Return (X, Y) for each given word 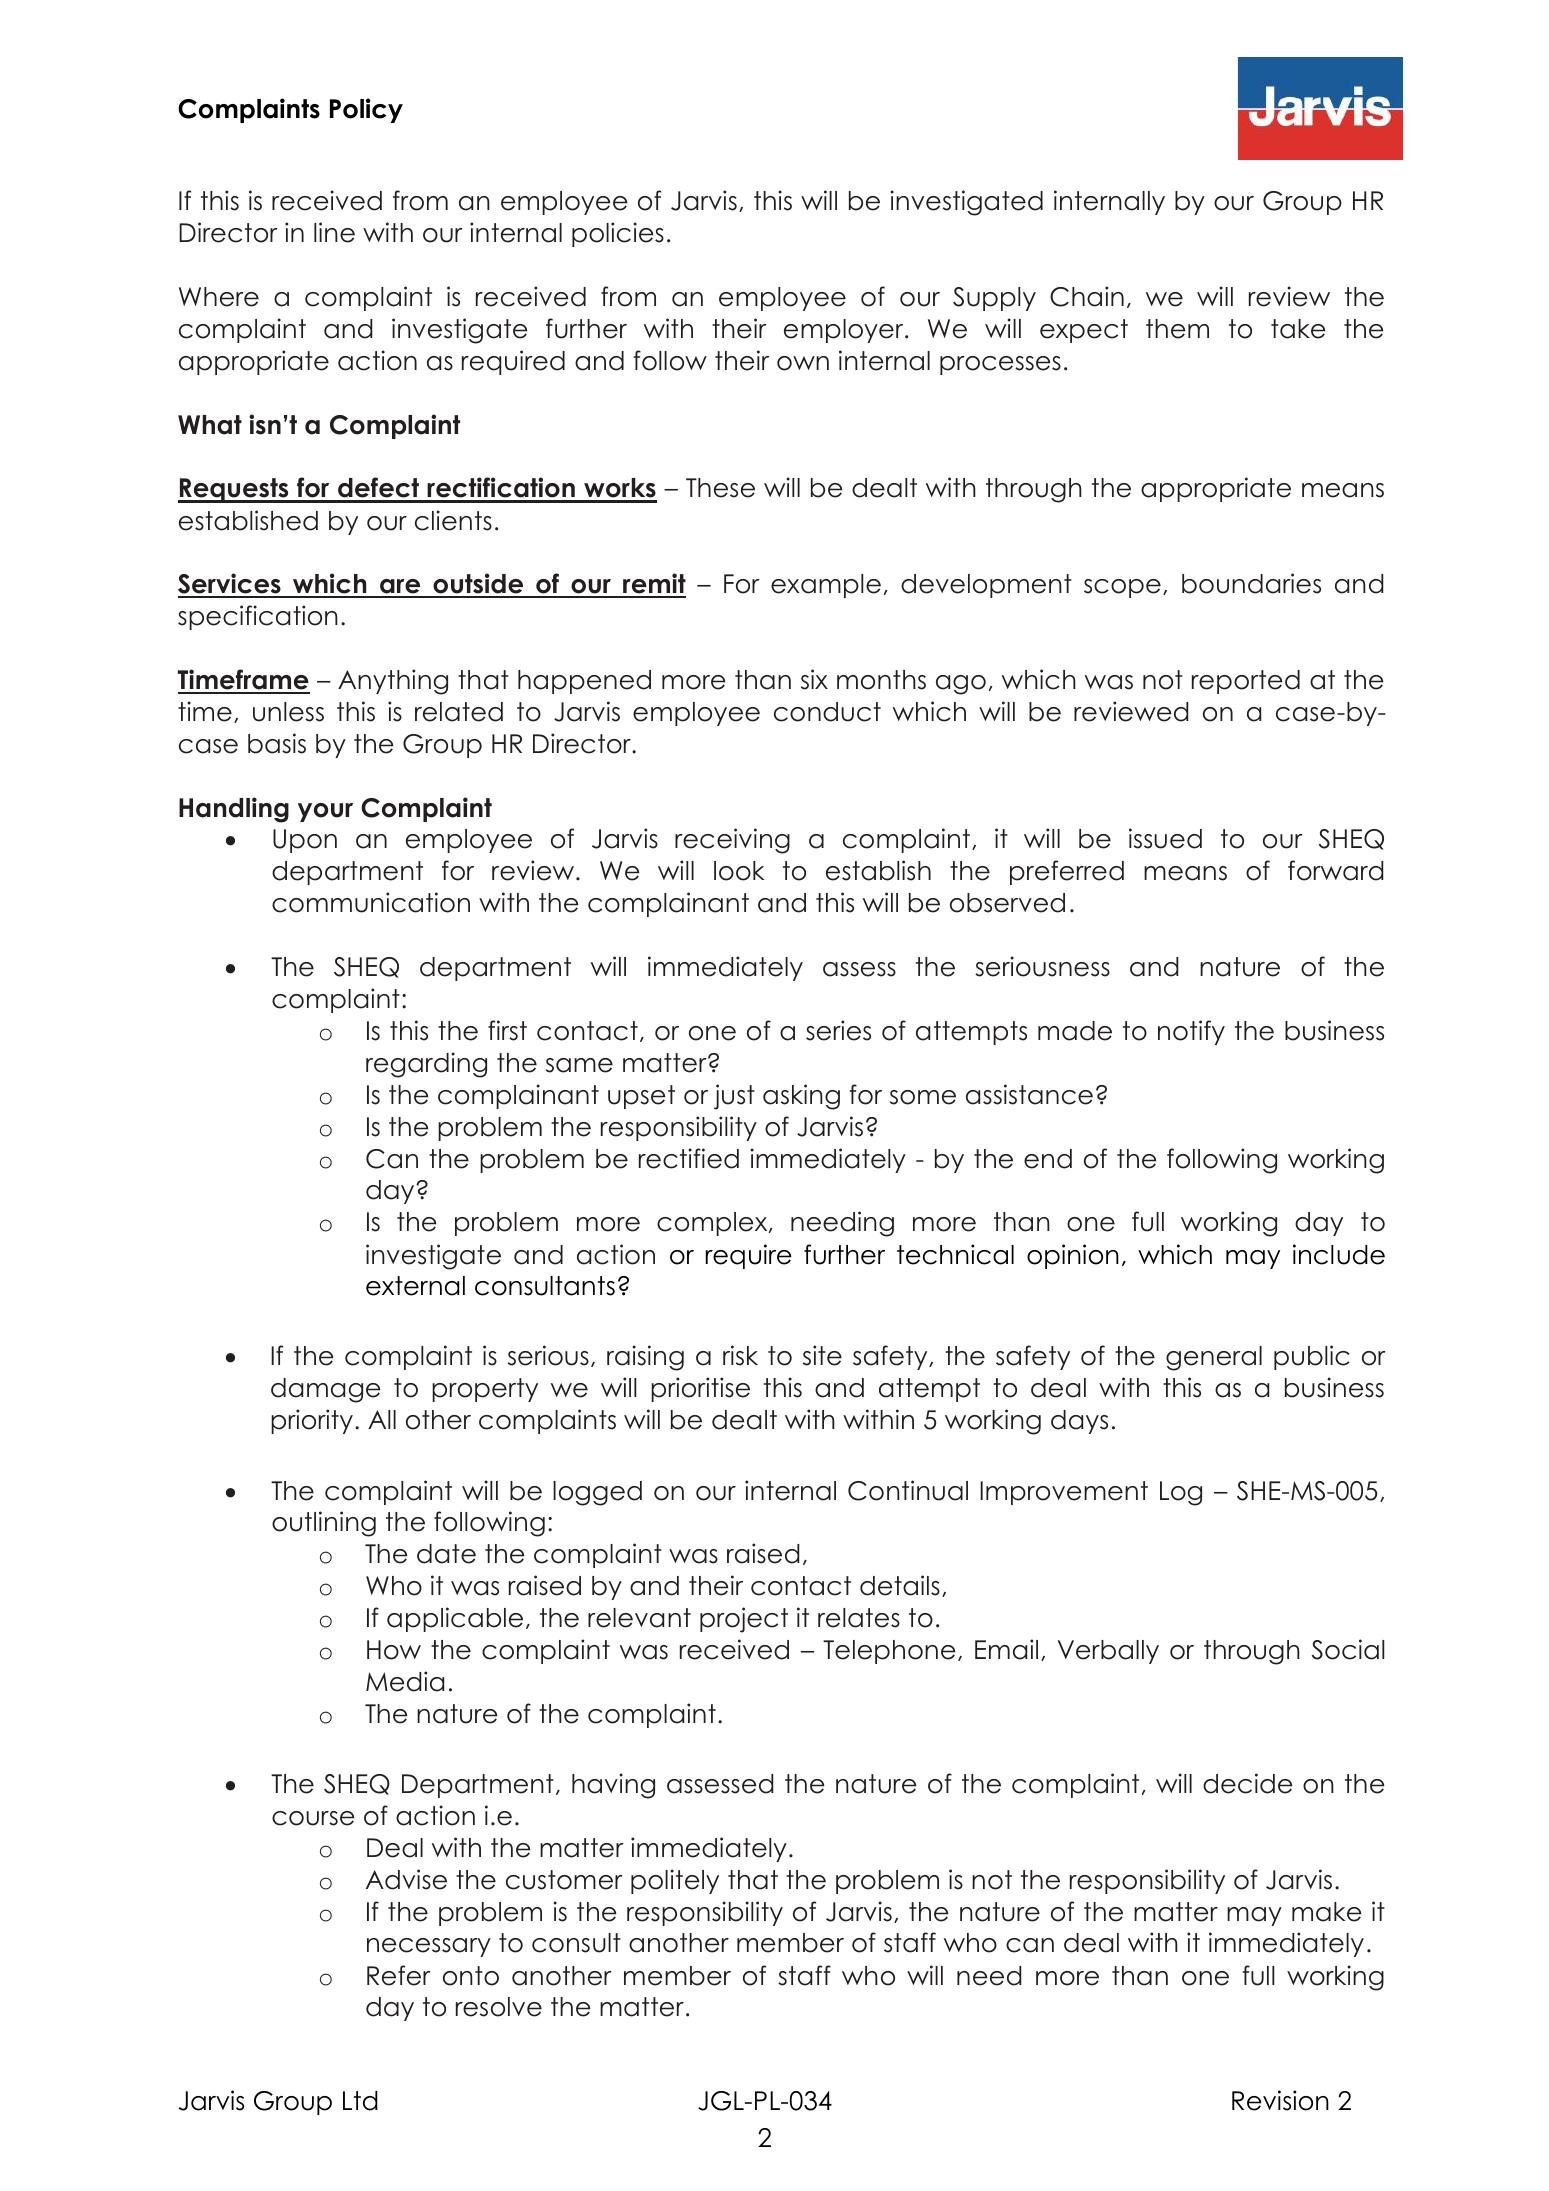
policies (618, 234)
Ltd (360, 2101)
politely (675, 1881)
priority (312, 1421)
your (325, 812)
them (1177, 329)
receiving (732, 841)
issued (1165, 838)
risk (740, 1355)
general (1214, 1358)
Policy (366, 110)
